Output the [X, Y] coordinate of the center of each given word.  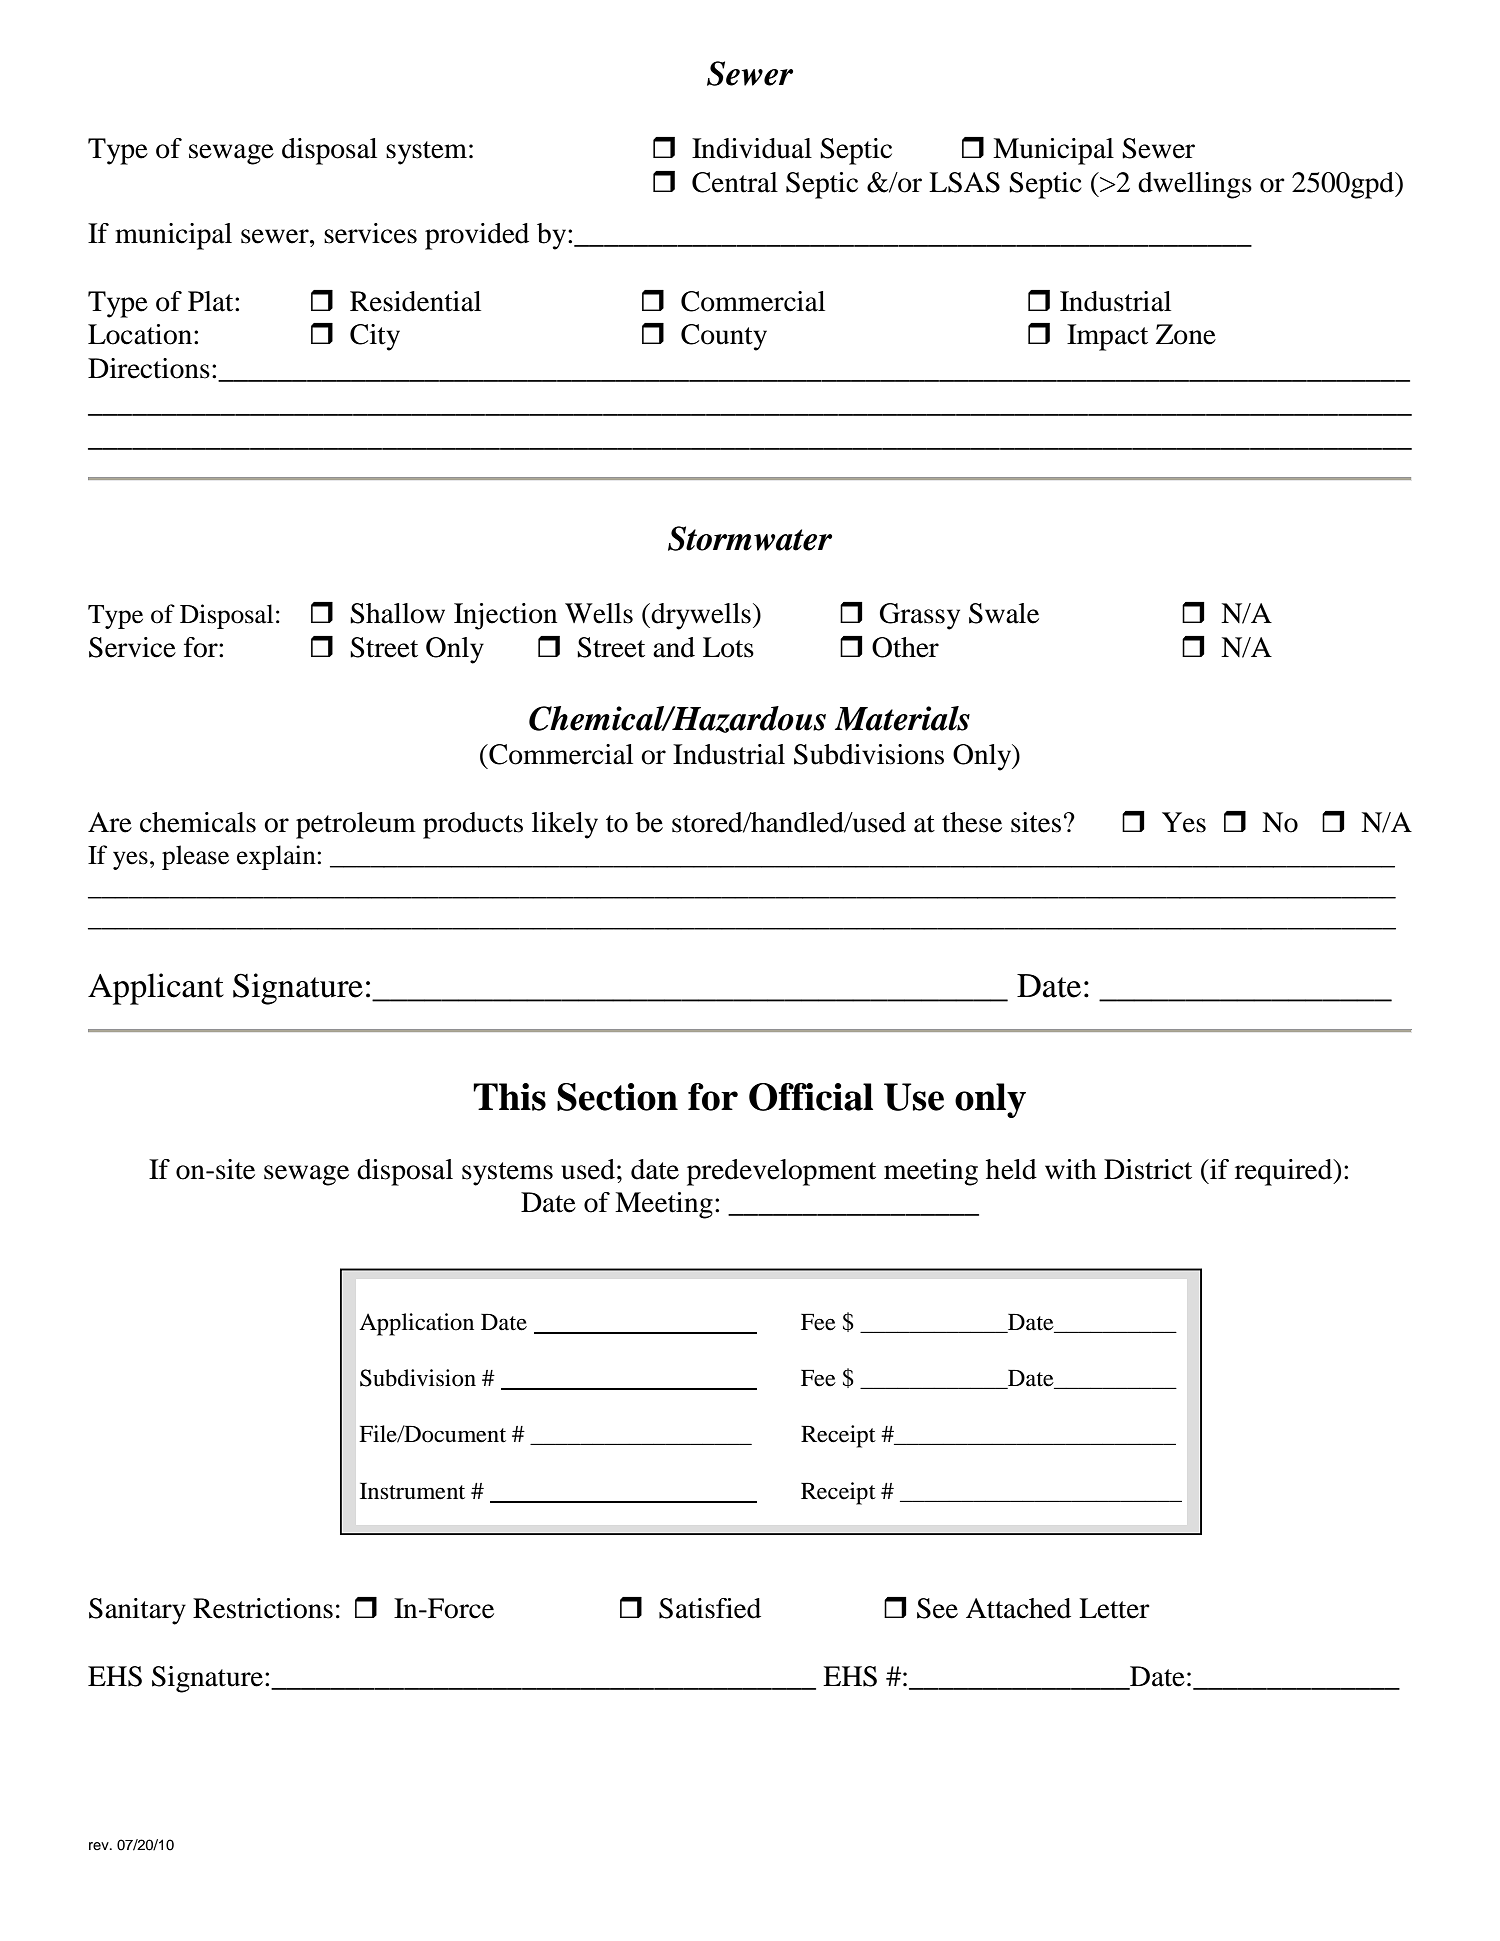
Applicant [156, 989]
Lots [728, 647]
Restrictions [263, 1608]
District [1148, 1169]
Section [617, 1097]
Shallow [397, 613]
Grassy [920, 616]
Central [735, 182]
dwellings [1195, 185]
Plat [212, 301]
